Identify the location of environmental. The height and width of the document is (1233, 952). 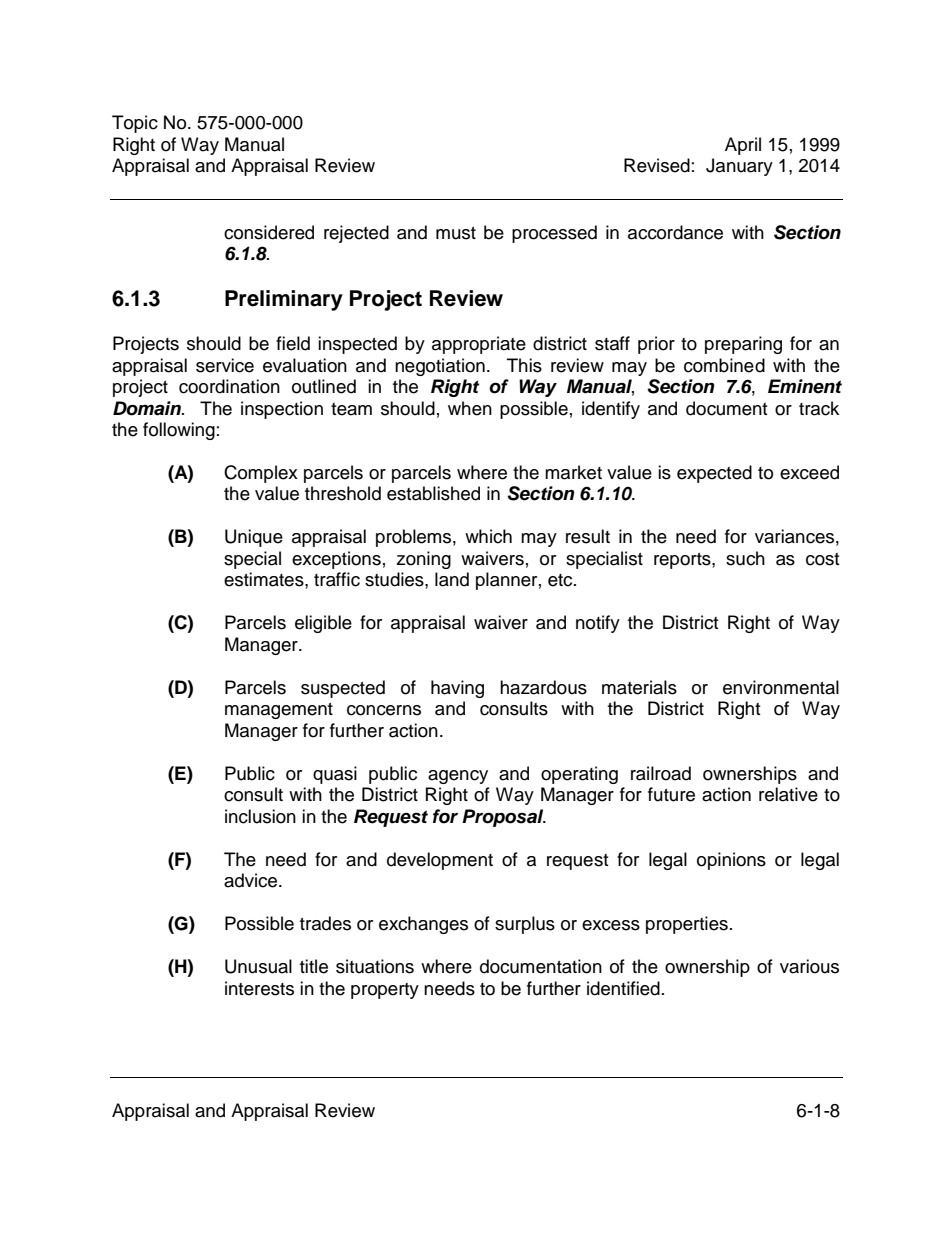
(781, 687).
